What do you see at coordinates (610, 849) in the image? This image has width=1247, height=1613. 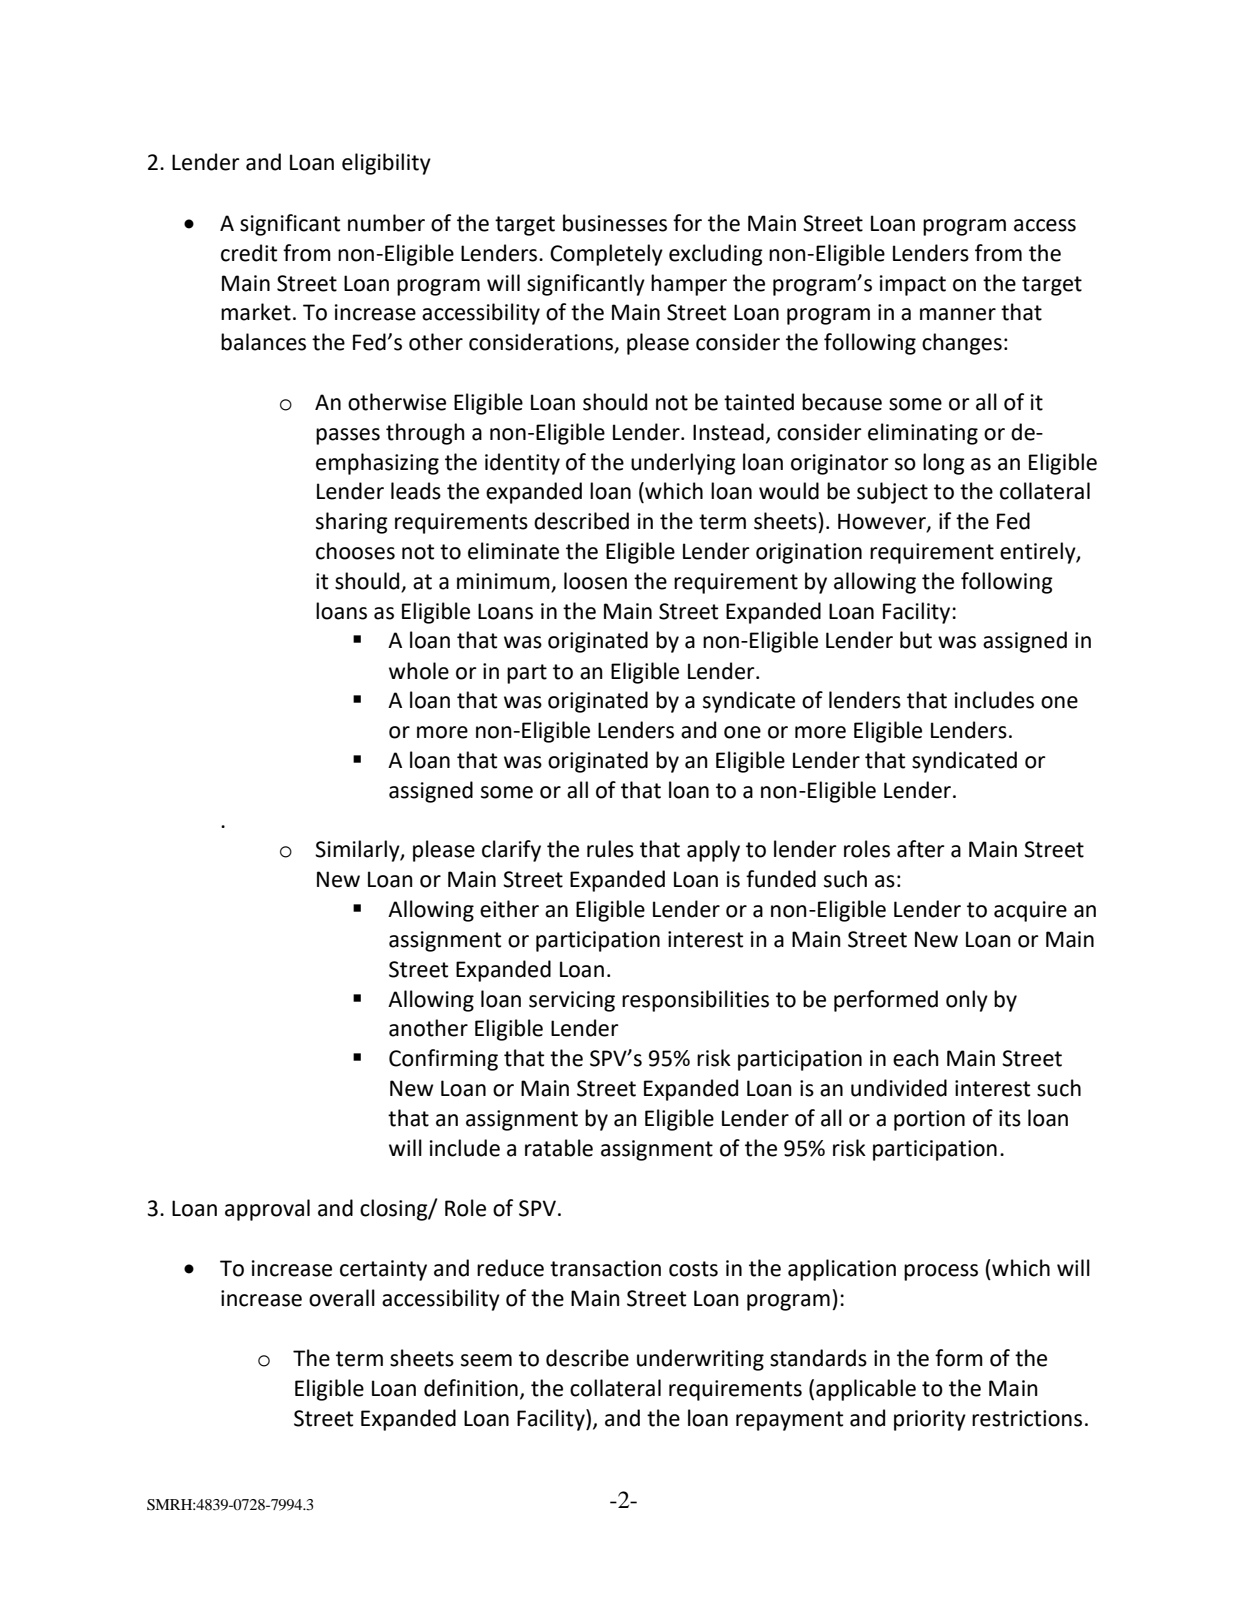 I see `rules` at bounding box center [610, 849].
